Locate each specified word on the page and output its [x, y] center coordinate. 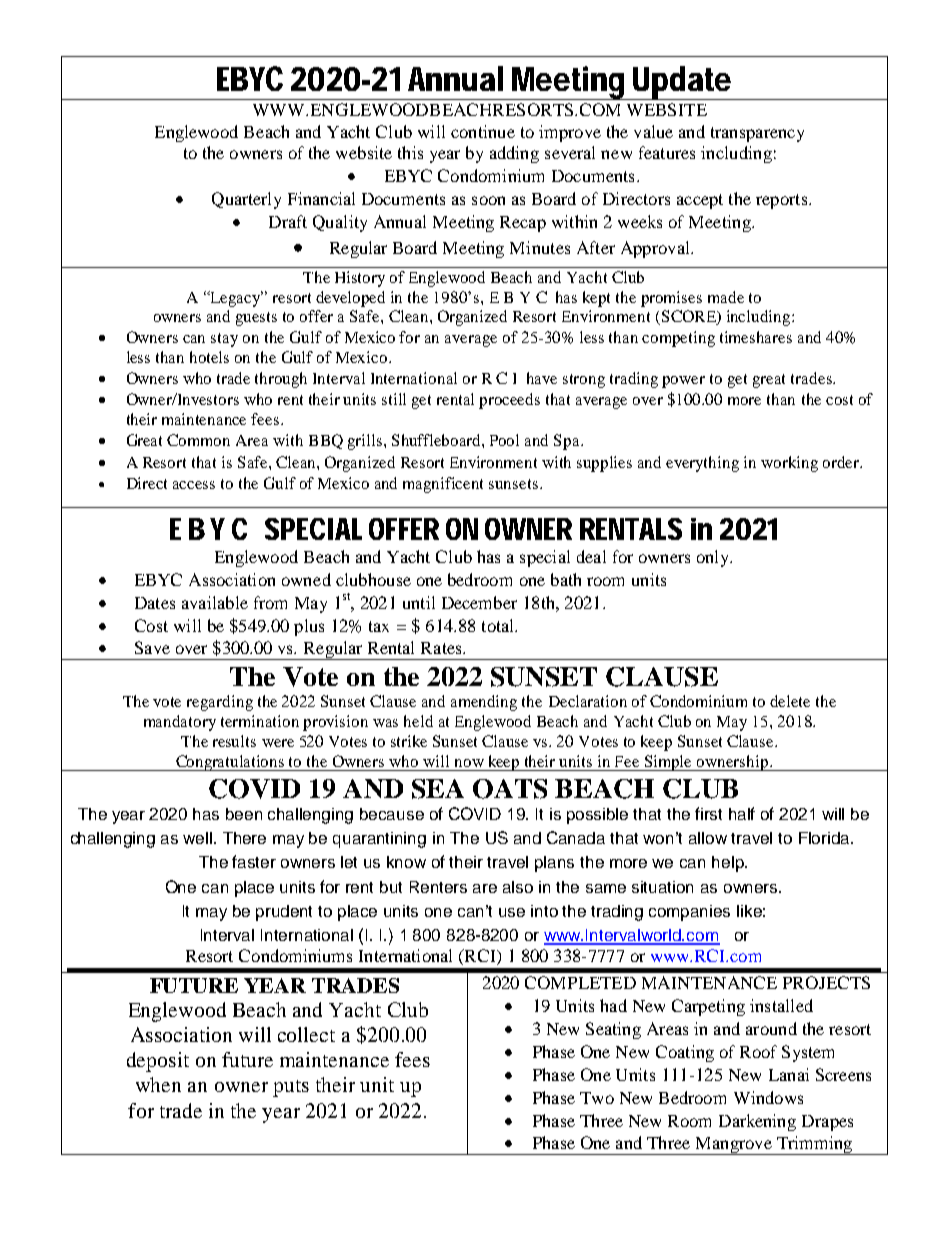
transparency [757, 134]
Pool [504, 440]
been [244, 814]
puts [291, 1088]
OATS [510, 789]
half [742, 813]
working [789, 464]
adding [514, 154]
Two [597, 1098]
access [194, 485]
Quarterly [246, 200]
